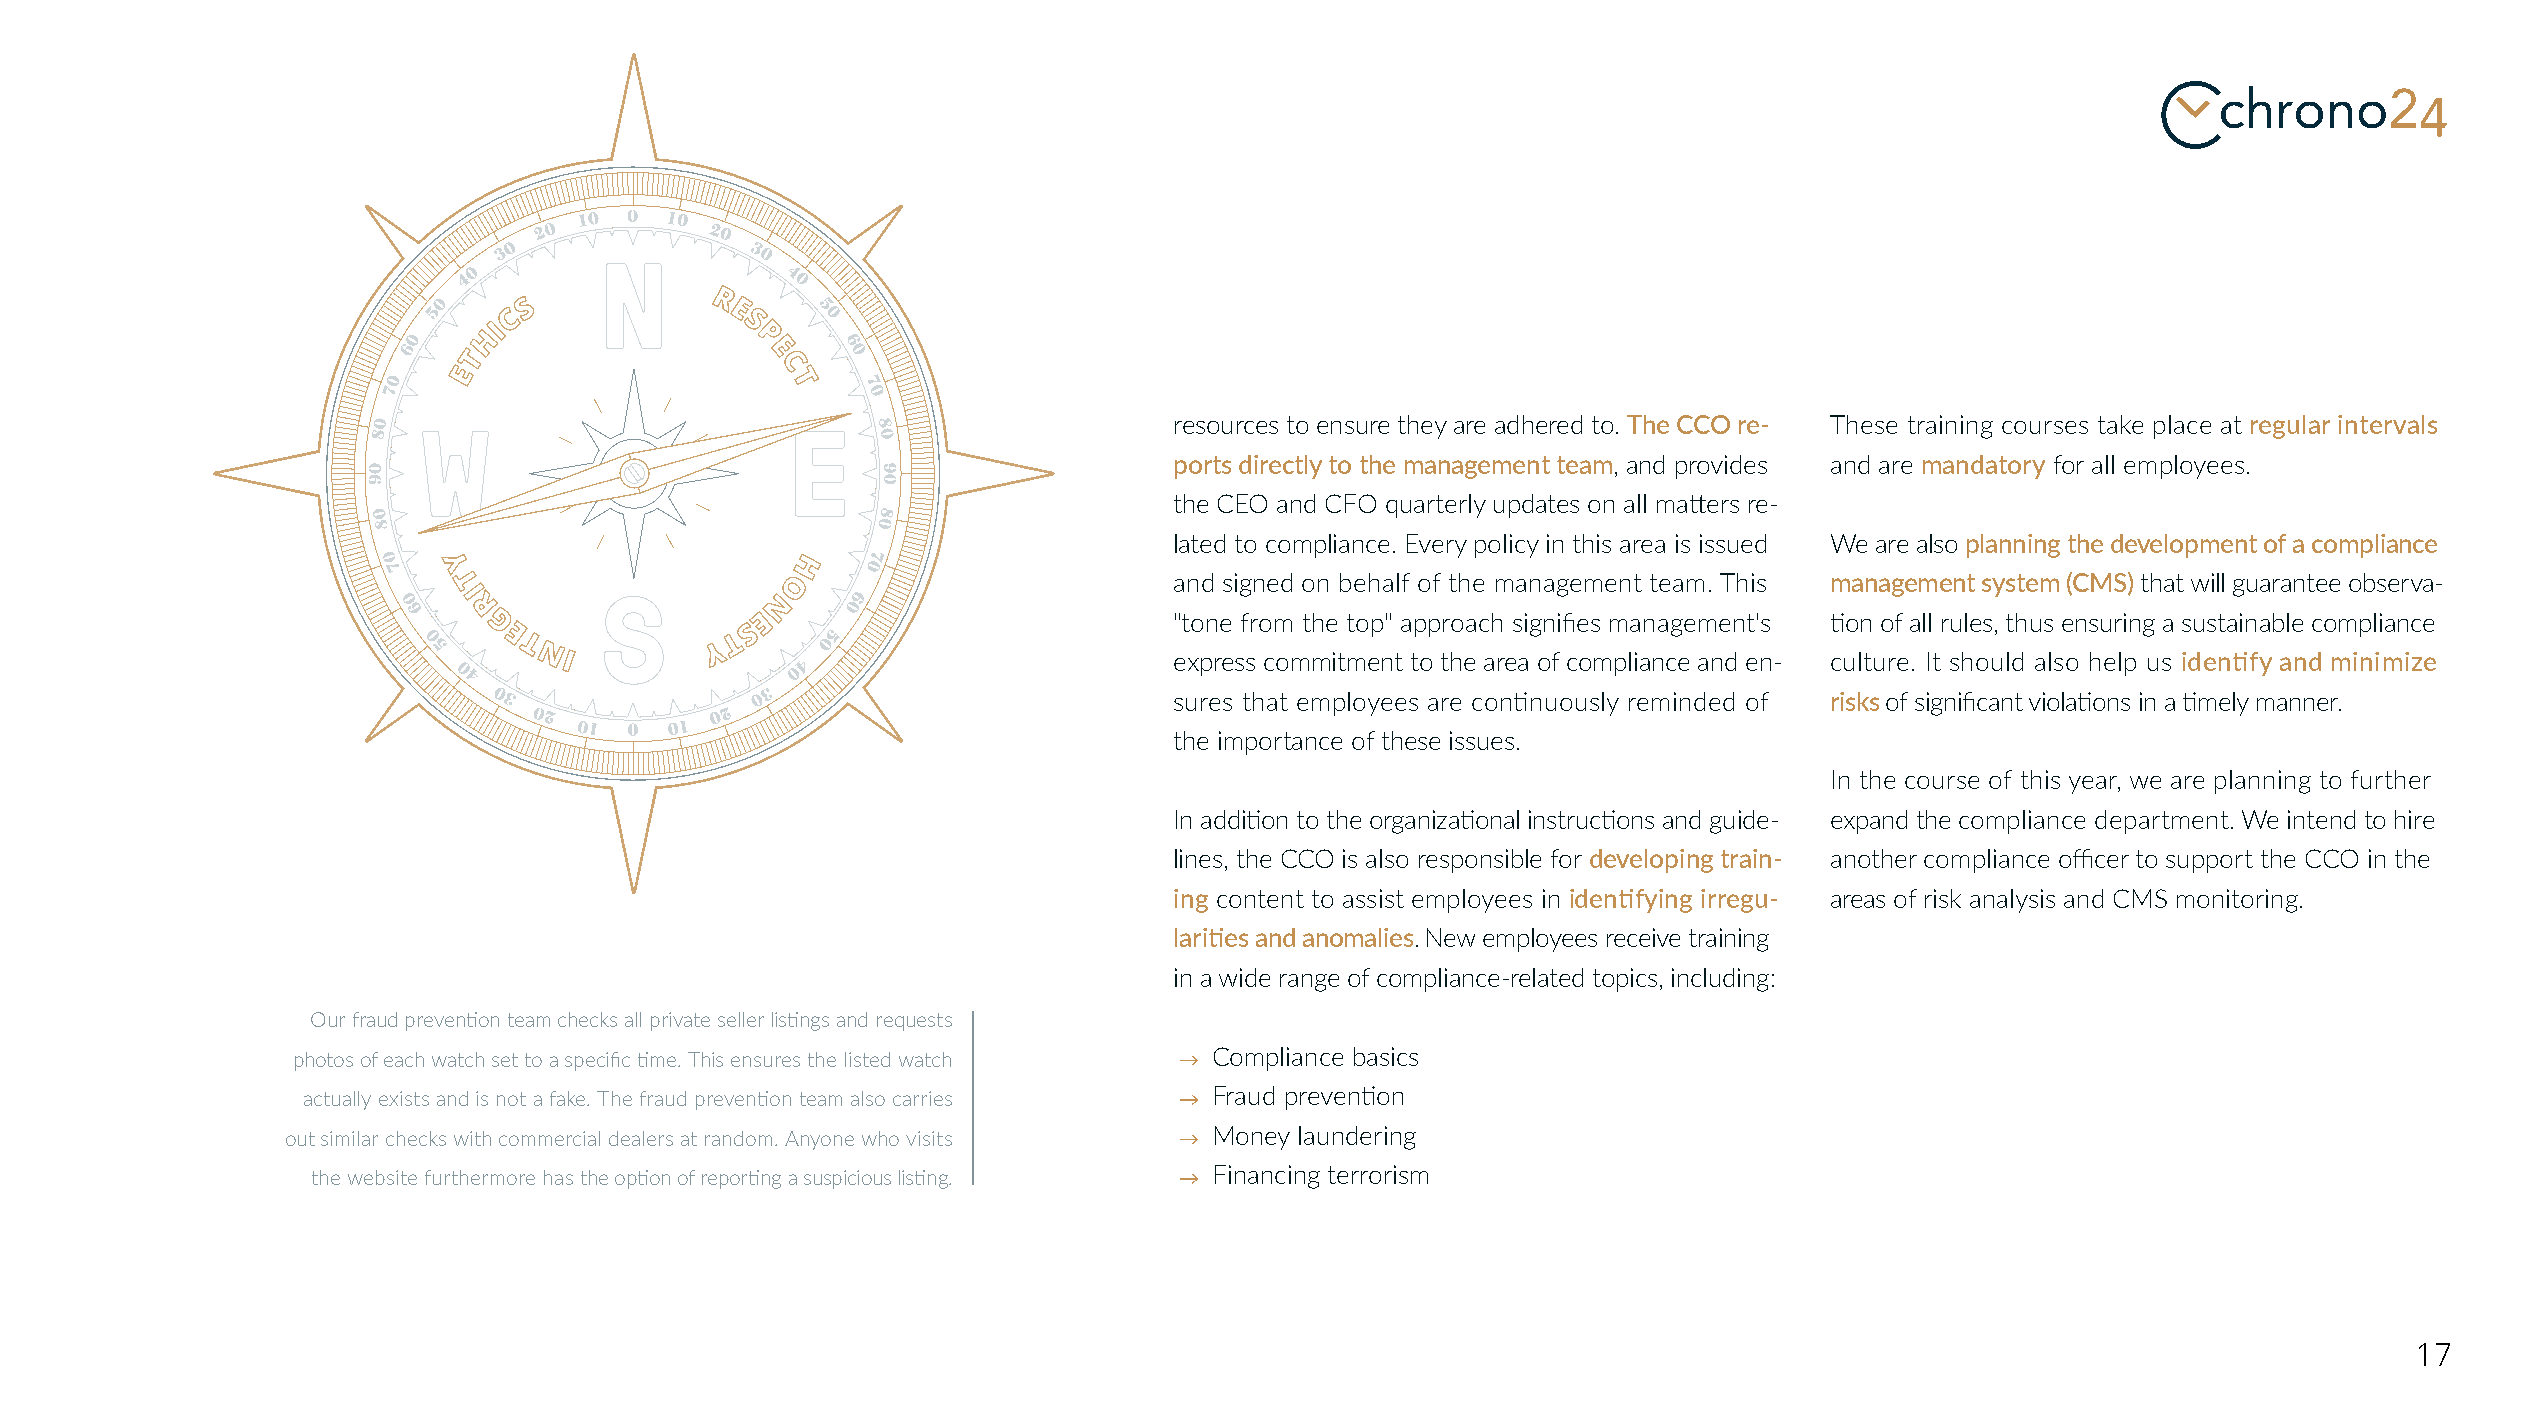 The image size is (2526, 1421). What do you see at coordinates (1480, 861) in the image?
I see `responsible` at bounding box center [1480, 861].
